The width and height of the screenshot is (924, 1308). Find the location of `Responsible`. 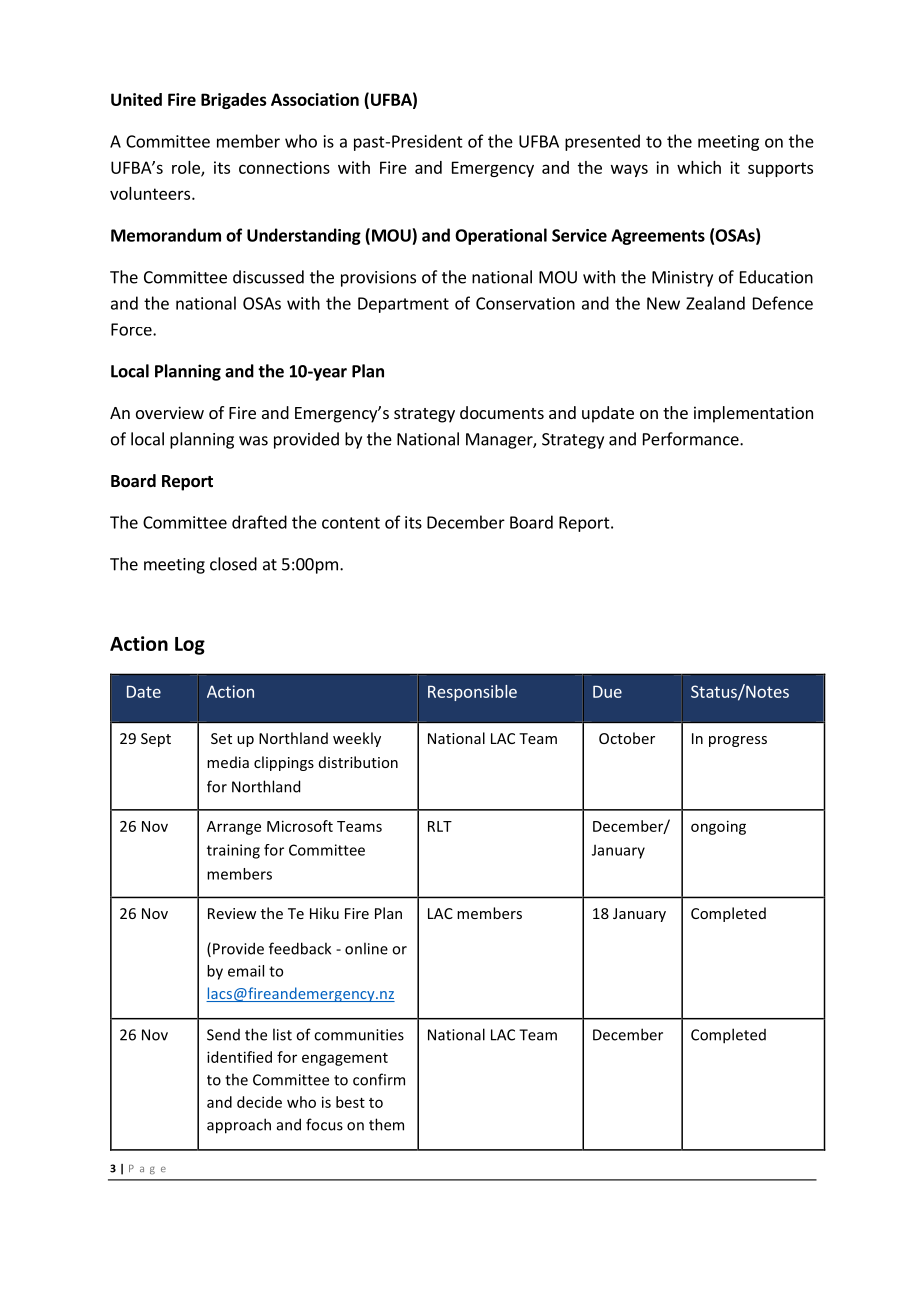

Responsible is located at coordinates (472, 693).
